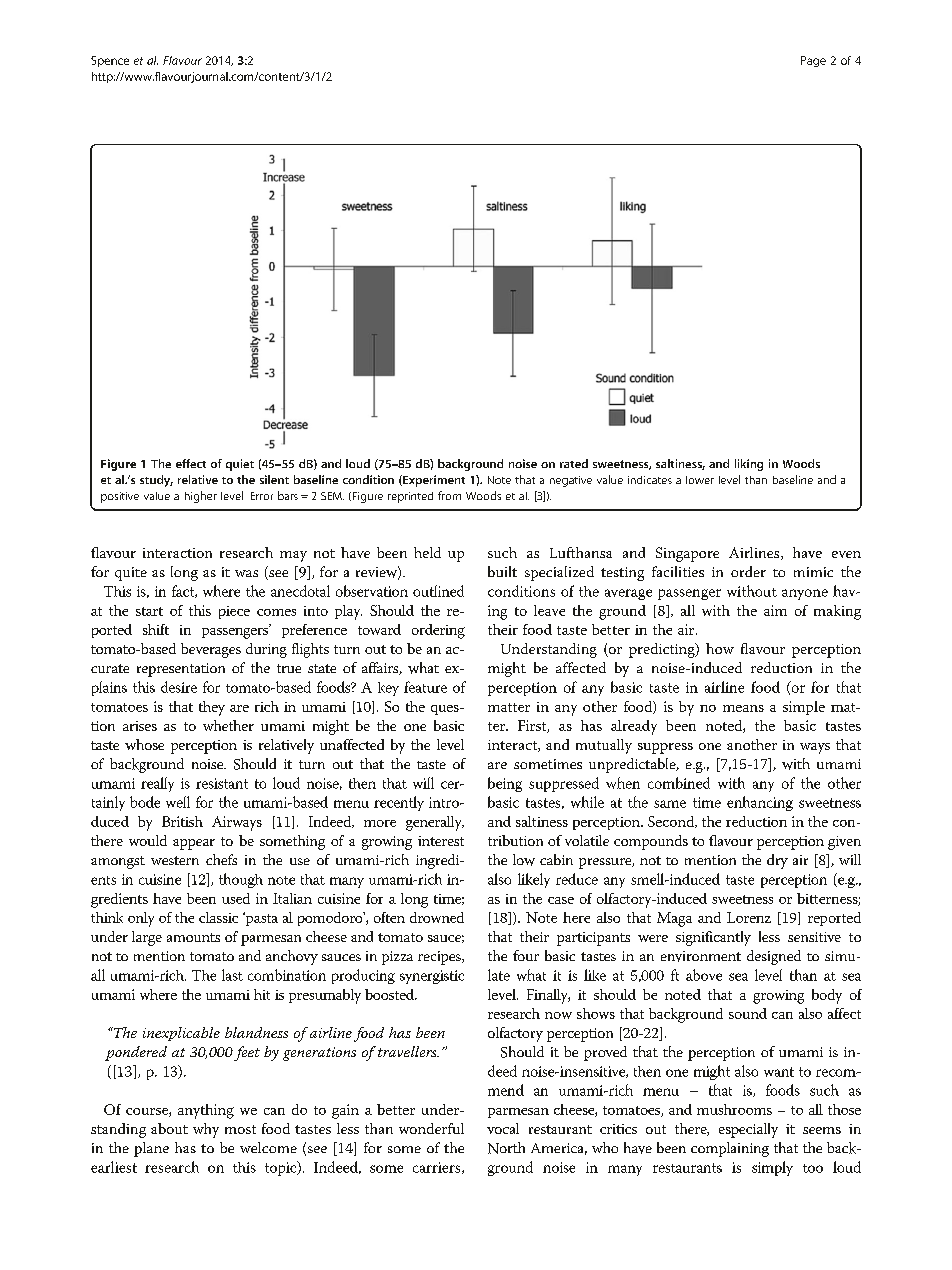 This document has width=952, height=1270. What do you see at coordinates (748, 1130) in the document?
I see `especially` at bounding box center [748, 1130].
